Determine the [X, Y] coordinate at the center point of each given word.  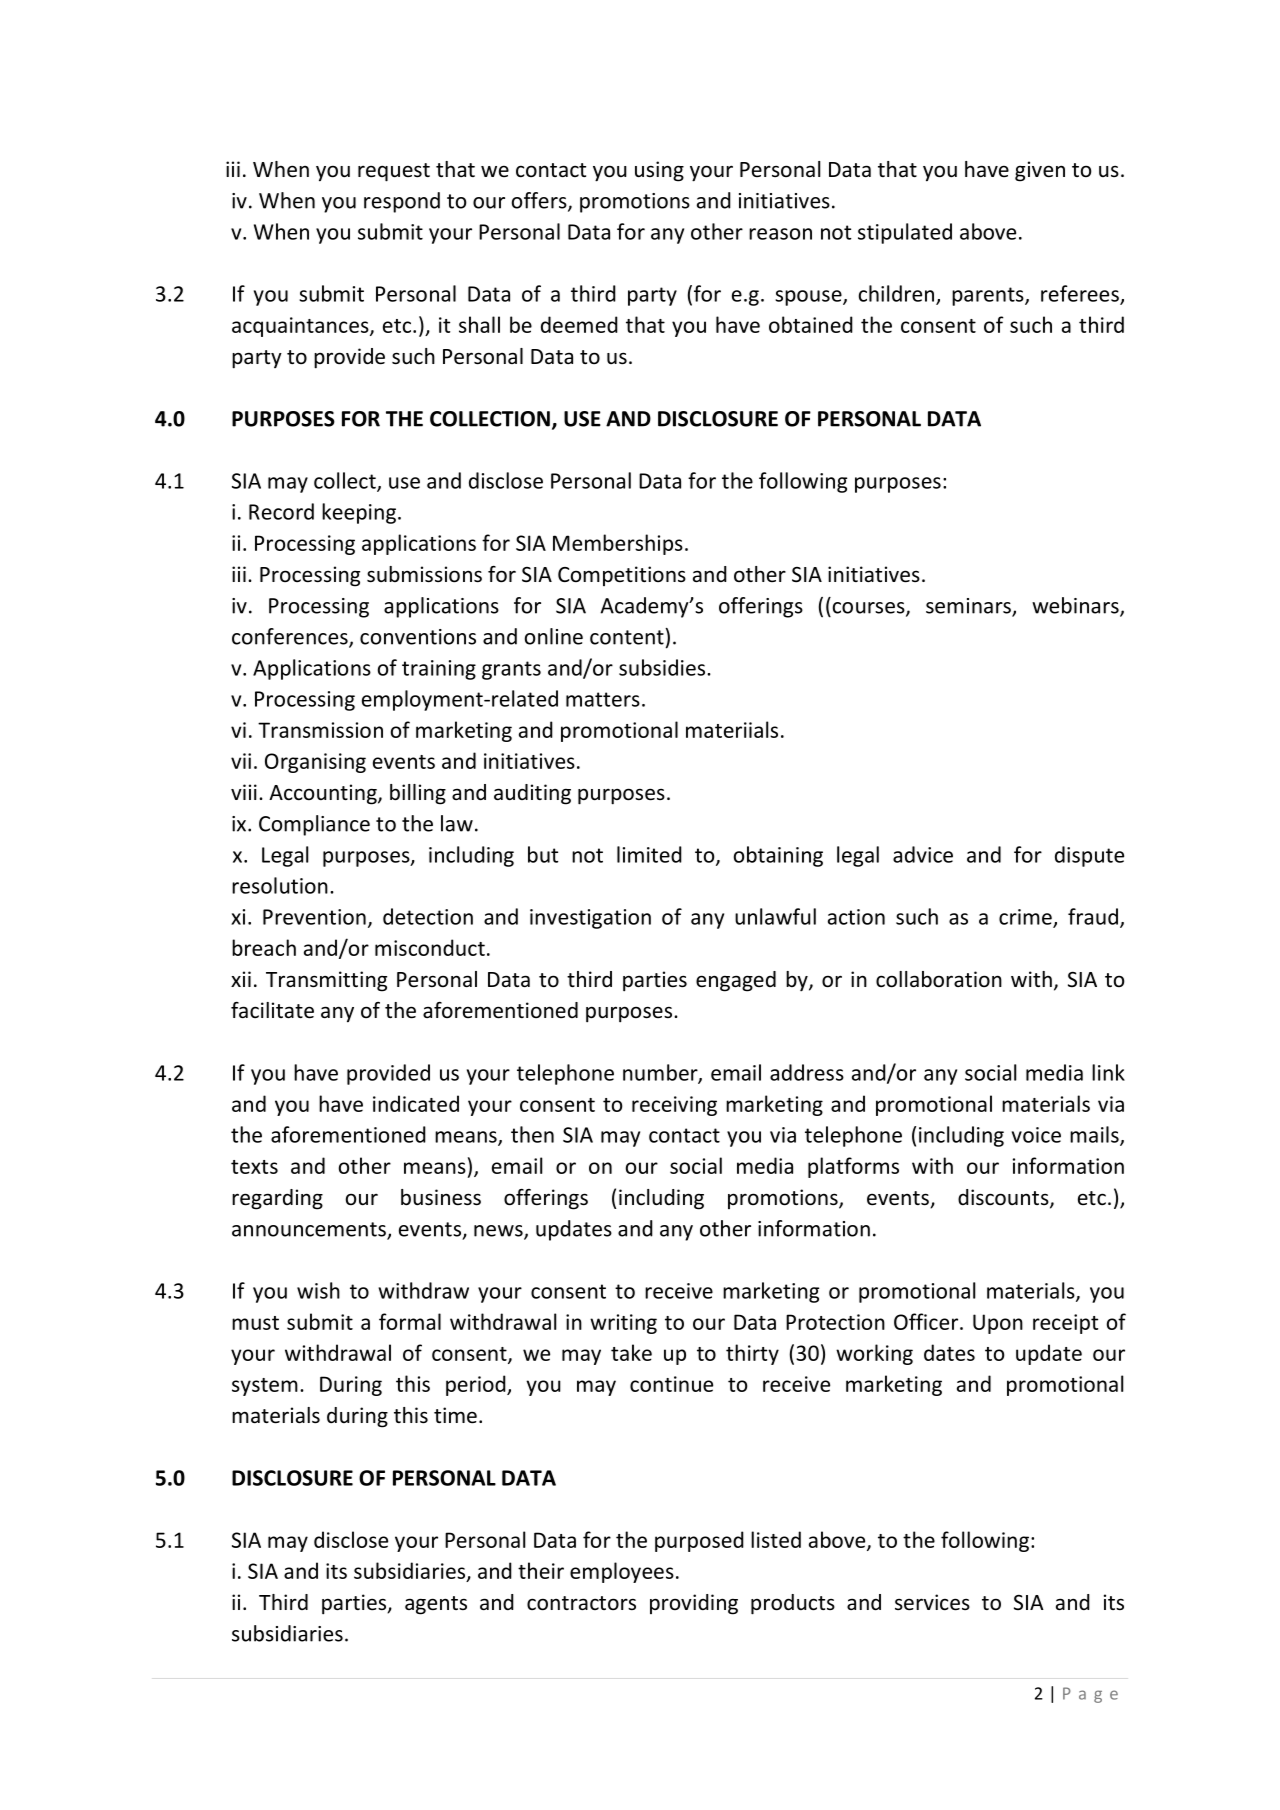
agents [436, 1605]
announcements [310, 1230]
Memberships [618, 544]
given [1040, 171]
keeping [359, 513]
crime [1026, 918]
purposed [699, 1541]
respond [402, 202]
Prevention [314, 917]
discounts [1004, 1198]
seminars [969, 607]
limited [649, 854]
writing [623, 1324]
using [659, 171]
